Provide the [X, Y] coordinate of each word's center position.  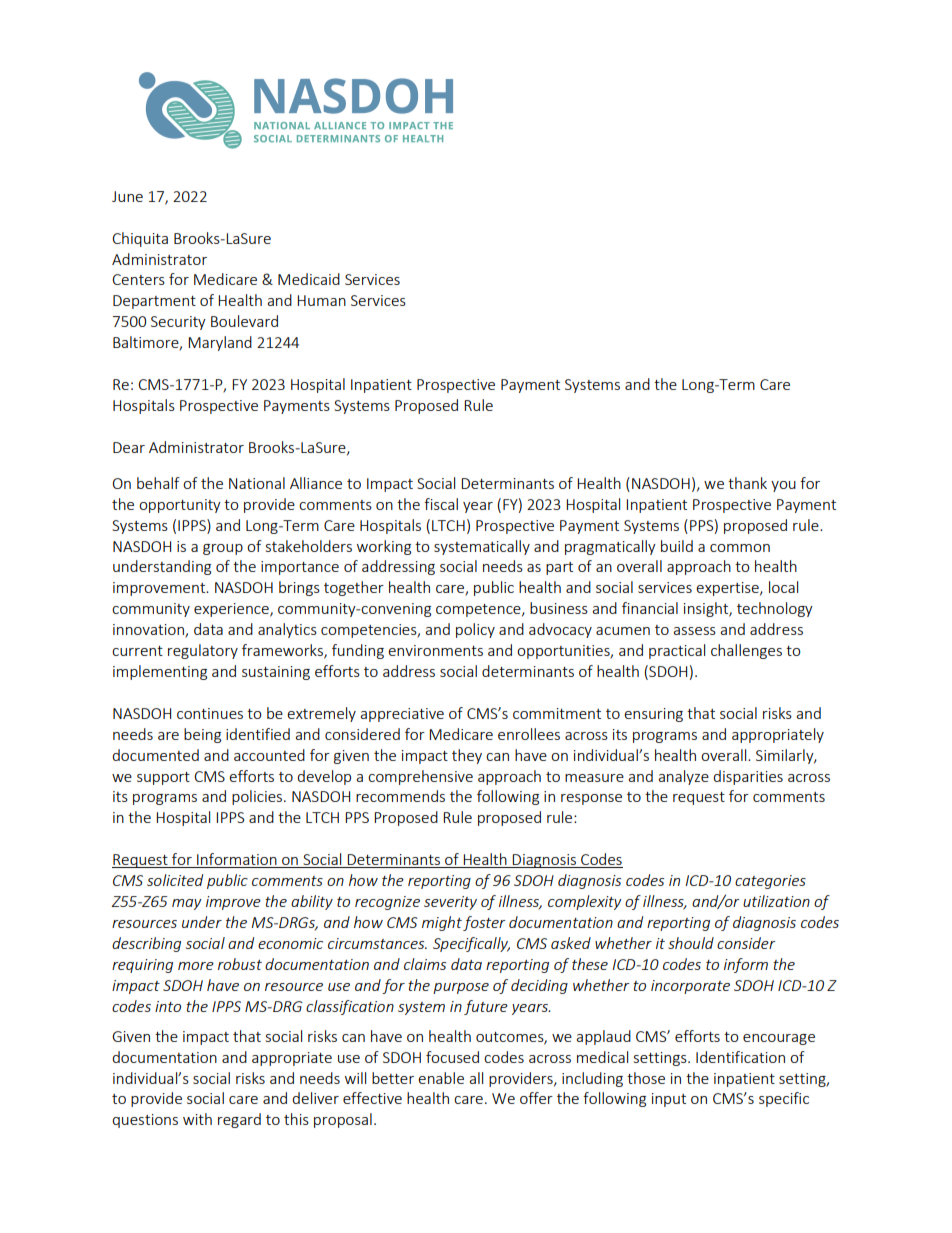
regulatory [203, 651]
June [127, 196]
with [197, 1119]
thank [747, 483]
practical [677, 651]
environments [435, 650]
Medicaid [309, 279]
